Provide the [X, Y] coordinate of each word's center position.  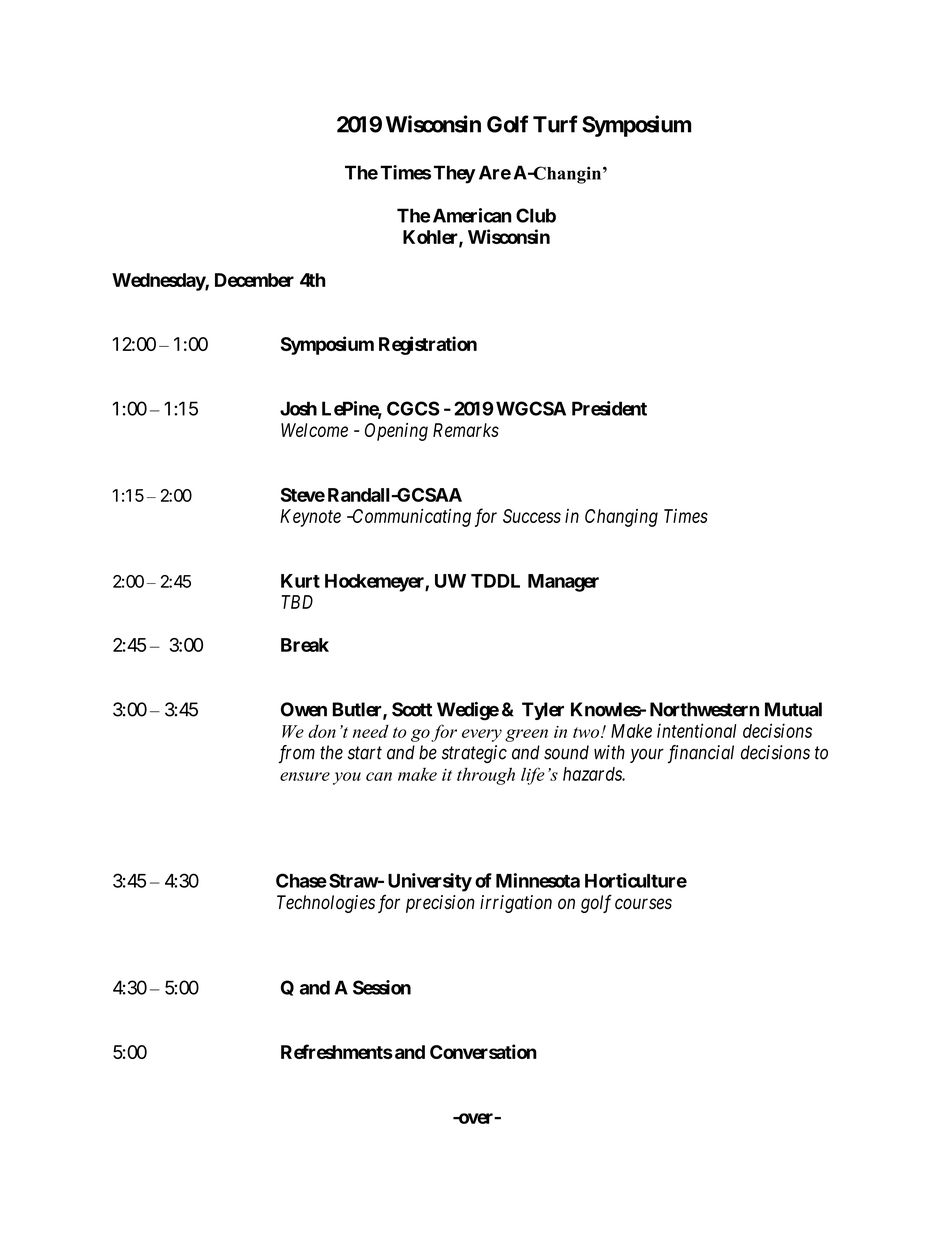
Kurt [300, 581]
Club [536, 215]
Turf [555, 124]
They [455, 174]
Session [382, 987]
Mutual [793, 709]
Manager [563, 583]
